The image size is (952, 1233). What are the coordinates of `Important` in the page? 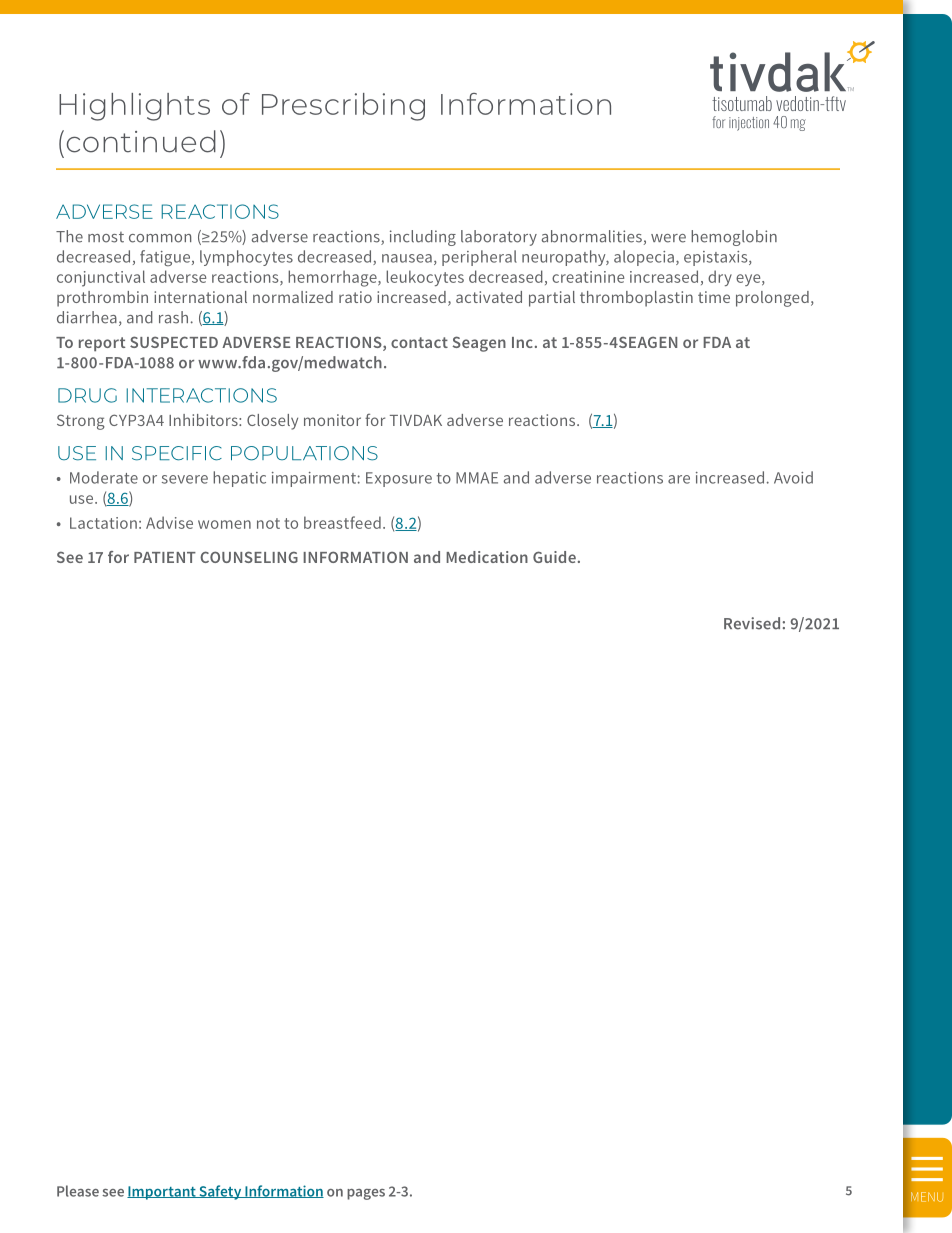 It's located at (162, 1193).
